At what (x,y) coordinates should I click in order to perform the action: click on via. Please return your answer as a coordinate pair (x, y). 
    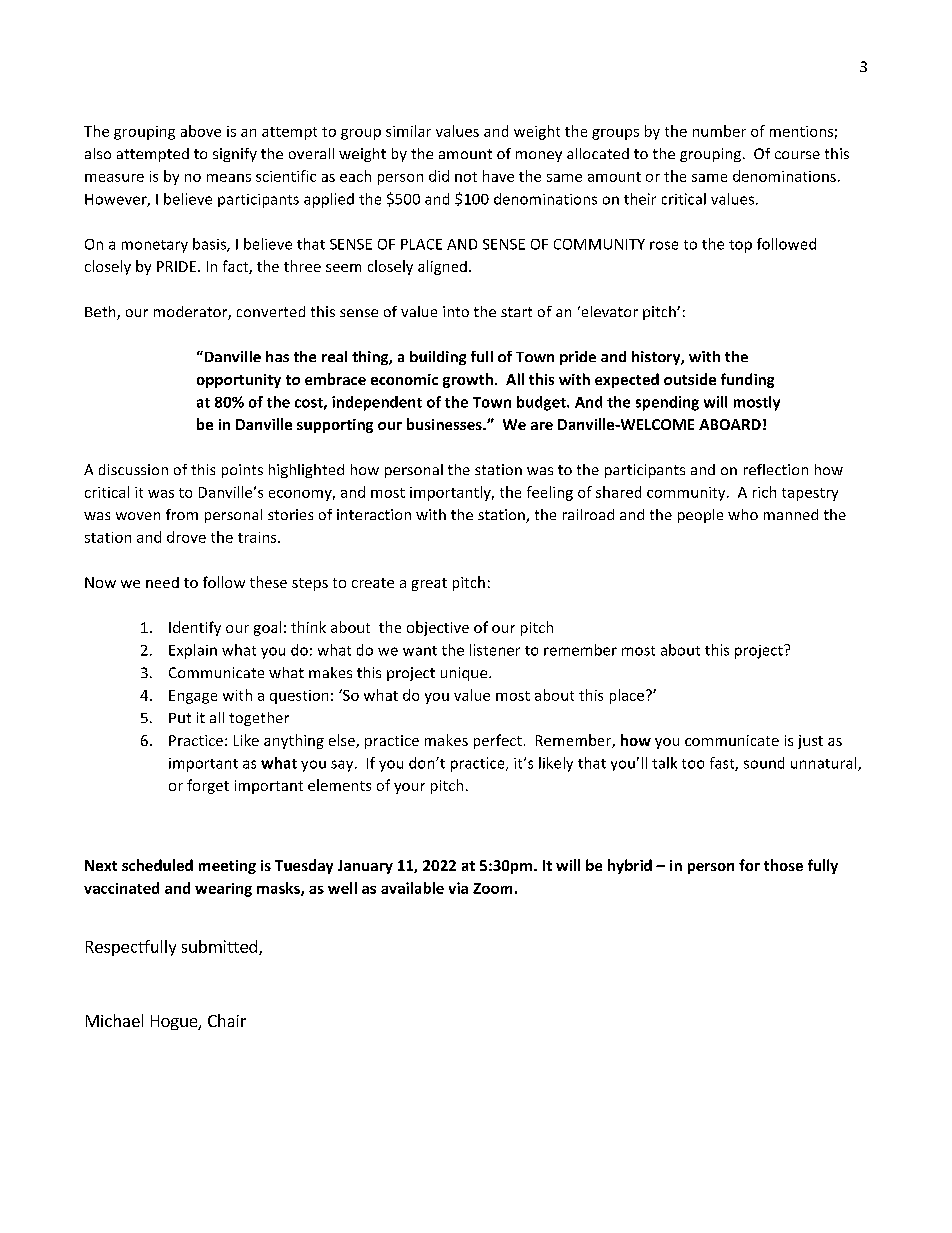
    Looking at the image, I should click on (458, 888).
